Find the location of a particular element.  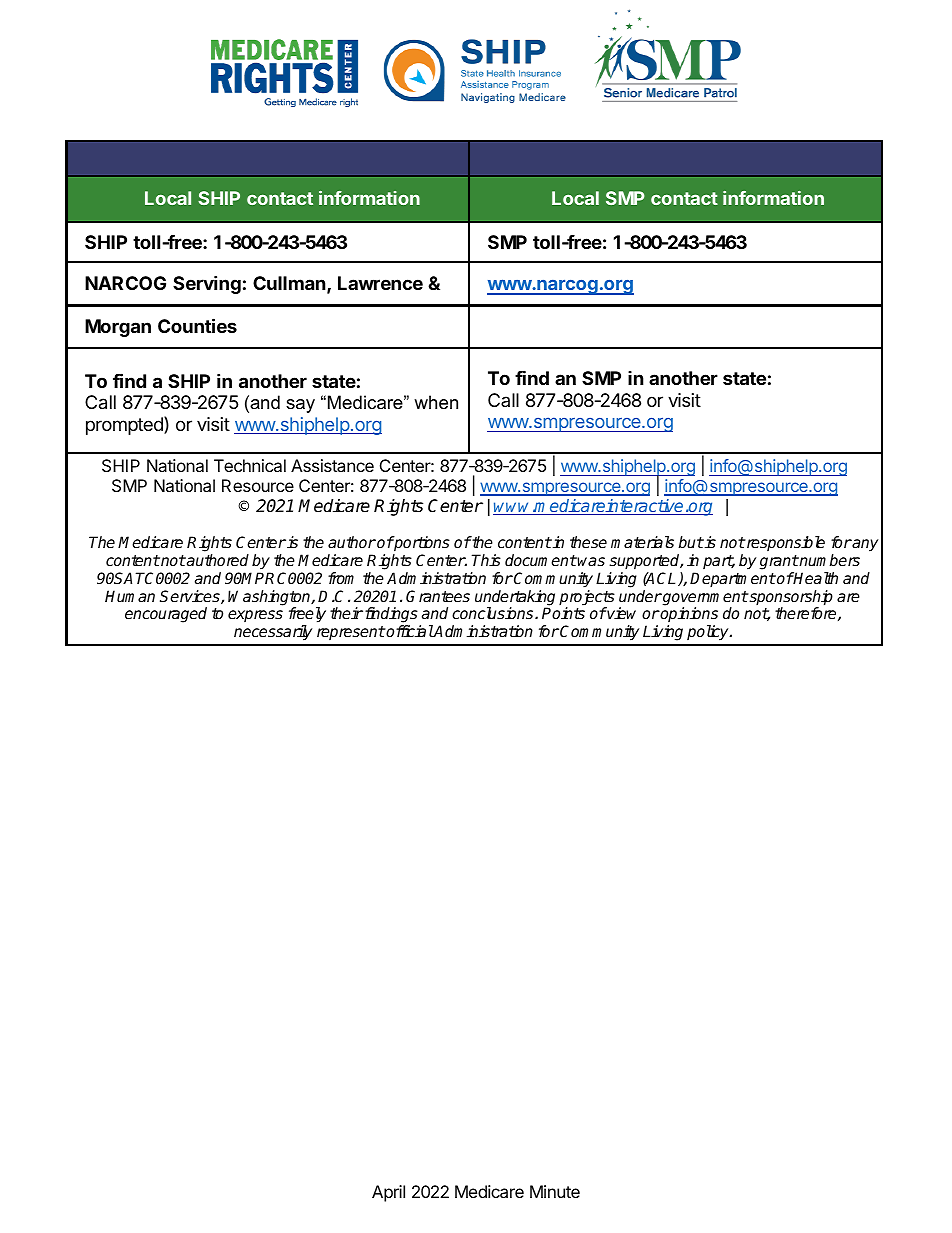

opinions is located at coordinates (688, 616).
